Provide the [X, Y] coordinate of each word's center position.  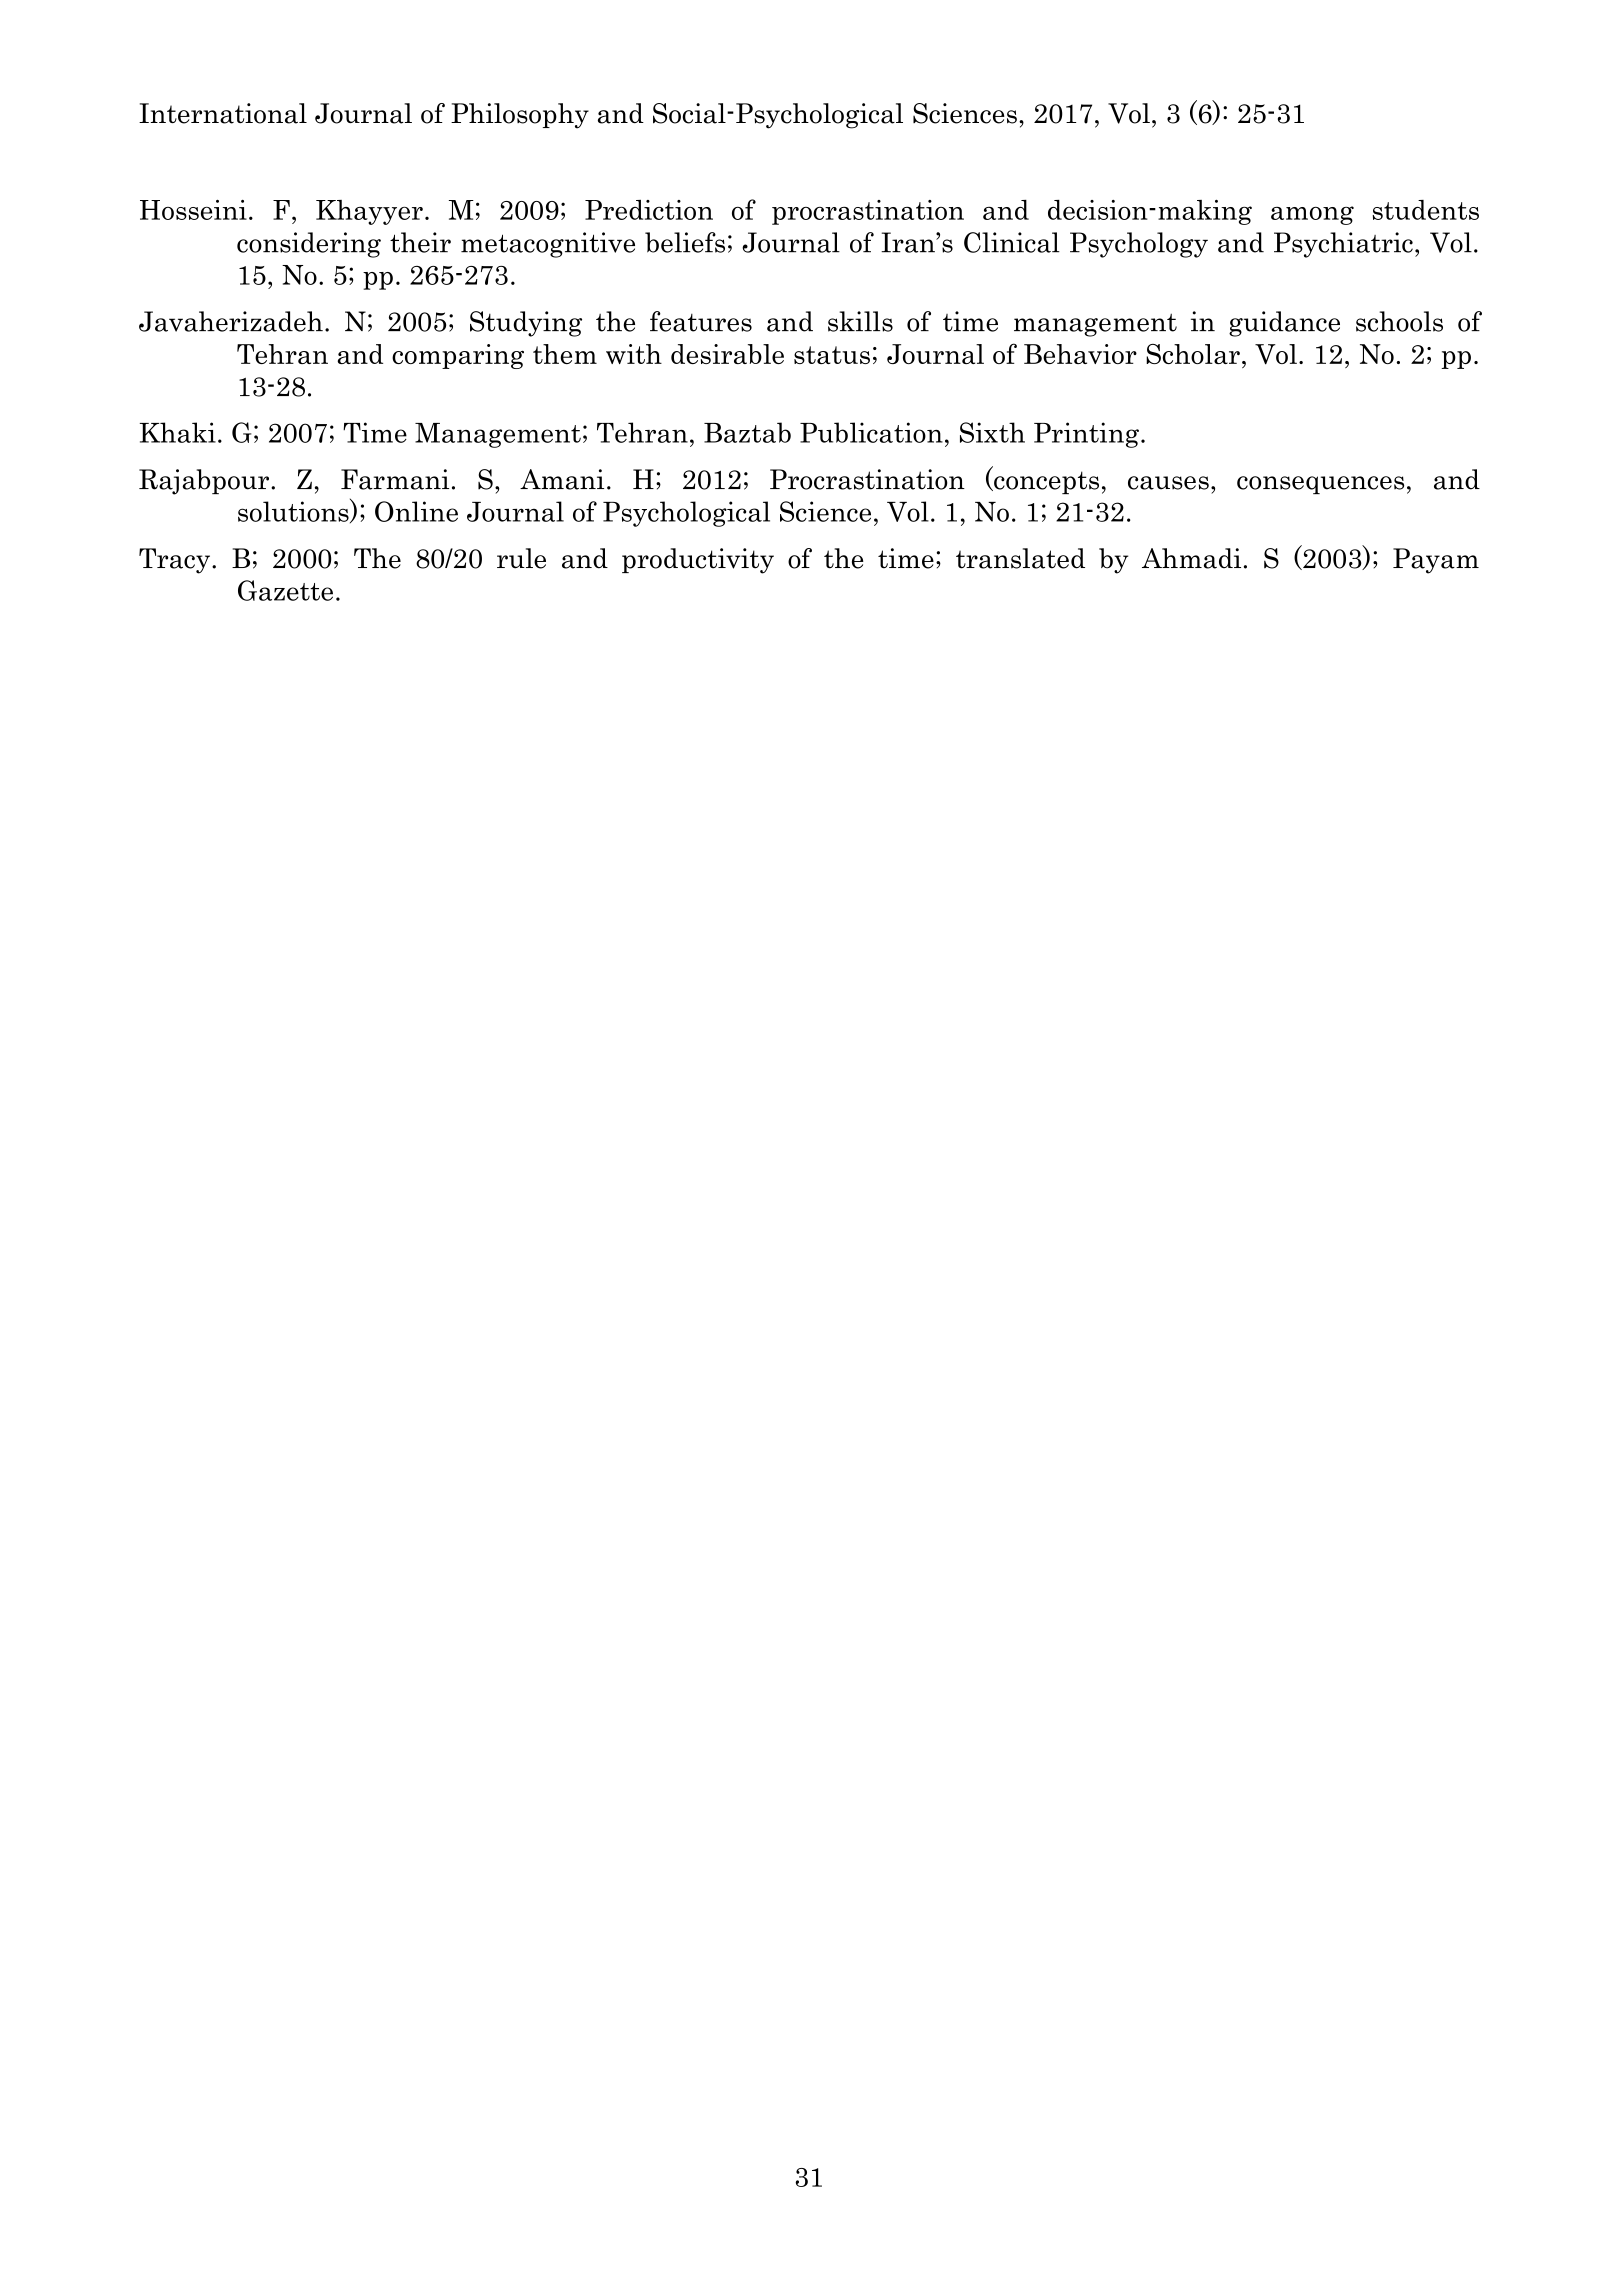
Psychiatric [1343, 245]
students [1425, 210]
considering [309, 245]
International [223, 113]
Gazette [285, 590]
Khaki [178, 432]
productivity [698, 561]
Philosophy [520, 116]
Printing [1086, 435]
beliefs [685, 242]
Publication [871, 432]
